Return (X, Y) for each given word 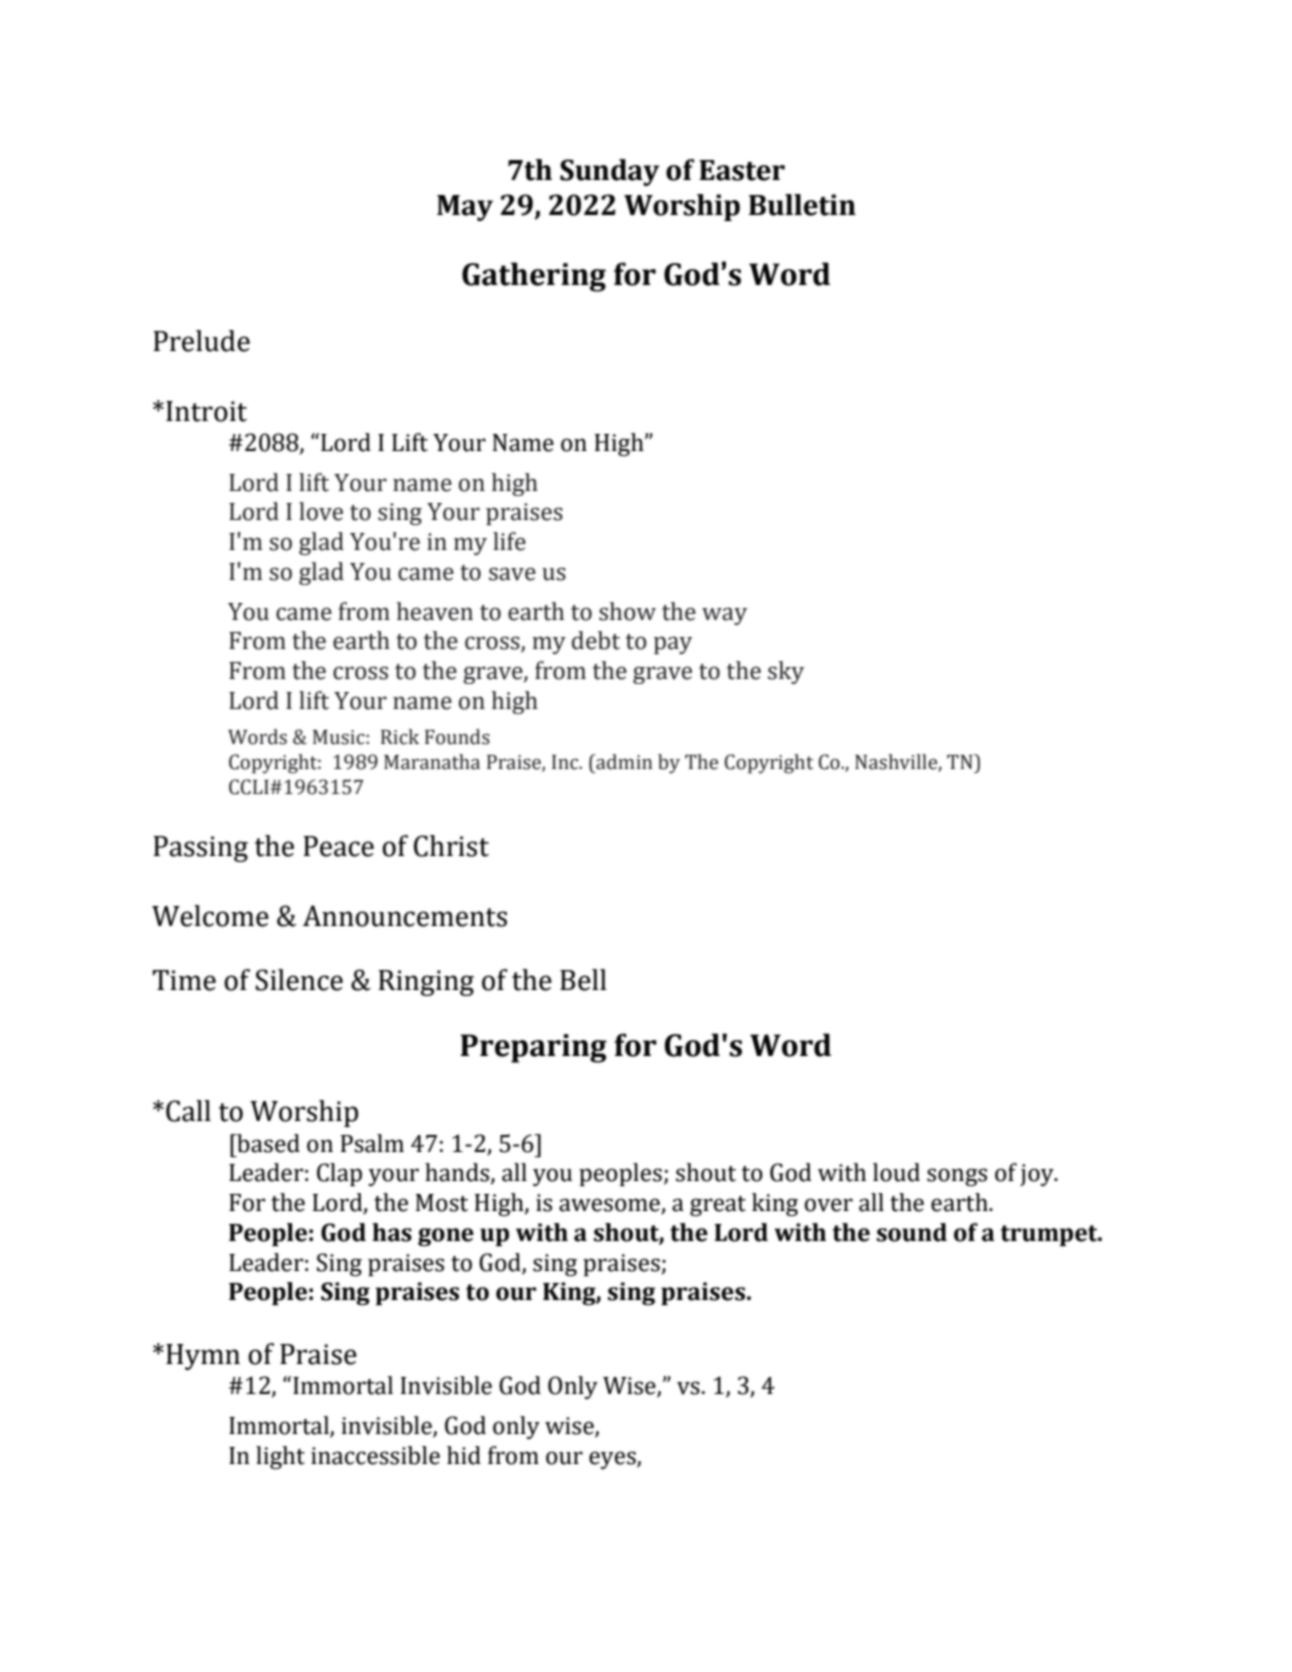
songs (957, 1177)
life (509, 541)
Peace (338, 846)
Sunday (609, 172)
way (724, 616)
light (280, 1457)
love (321, 511)
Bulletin (802, 205)
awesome (610, 1206)
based (267, 1143)
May (465, 208)
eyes (613, 1460)
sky (786, 672)
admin (623, 762)
